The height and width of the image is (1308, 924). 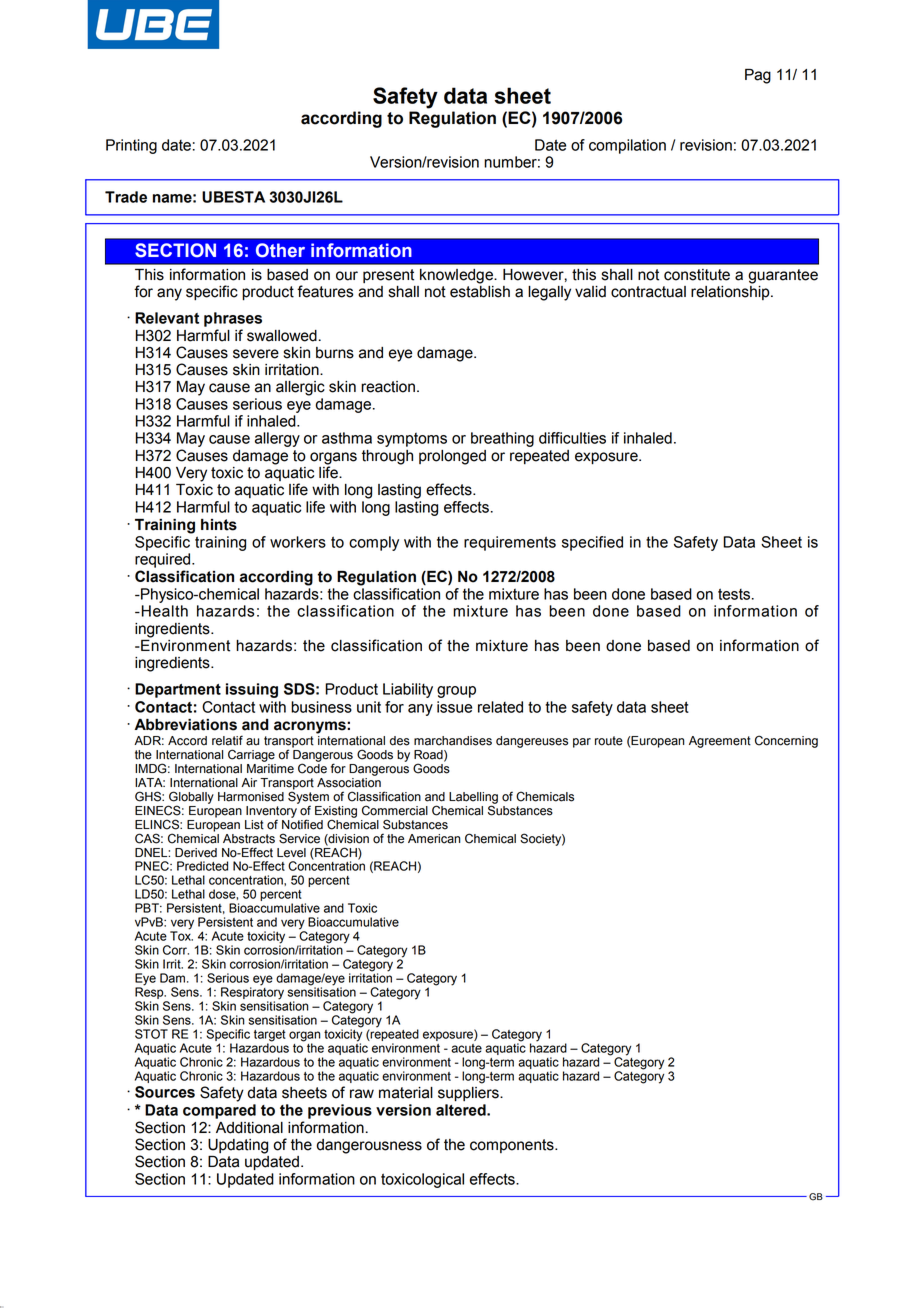 I want to click on compared, so click(x=219, y=1111).
